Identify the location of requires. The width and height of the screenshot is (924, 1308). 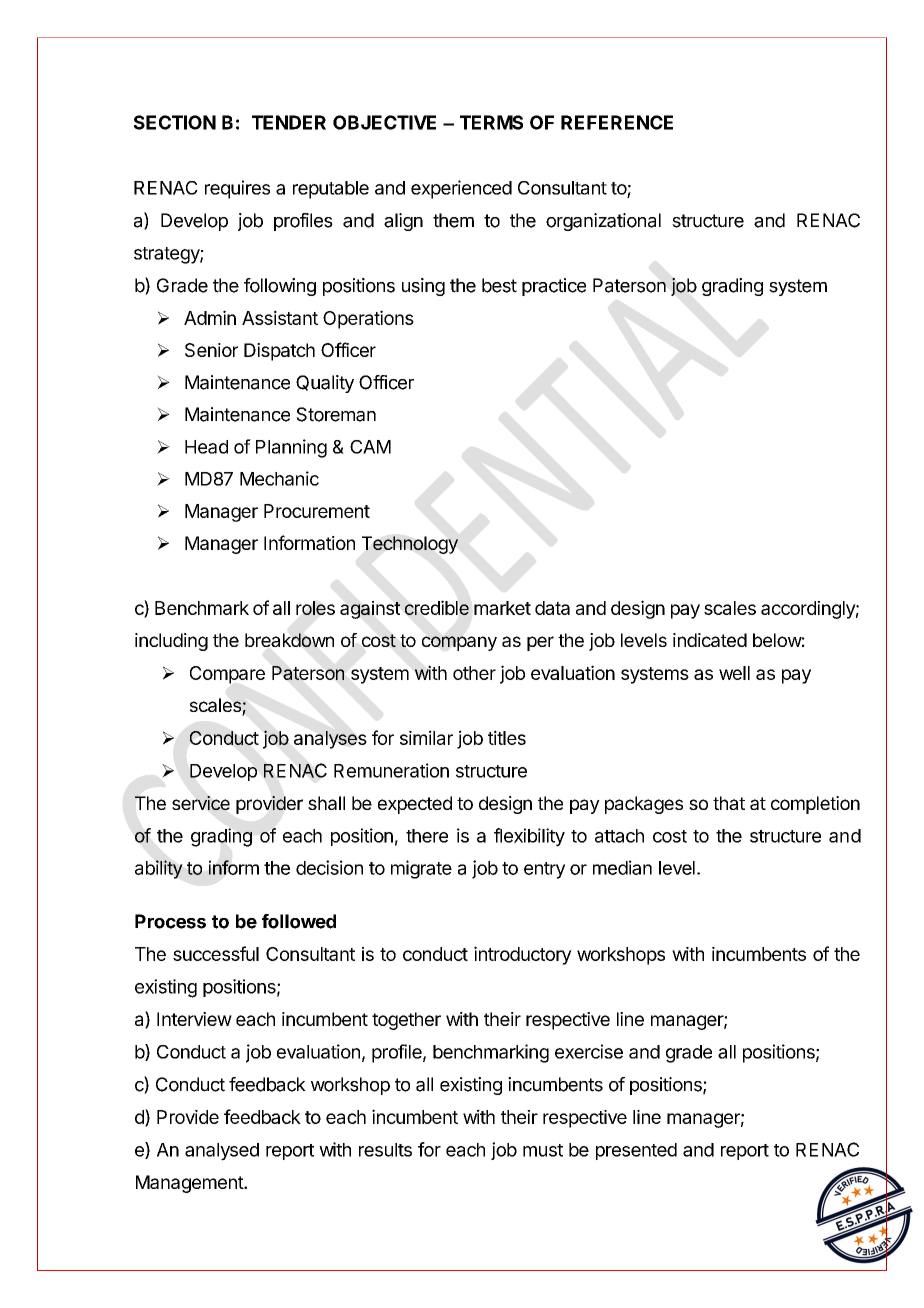
(237, 189).
